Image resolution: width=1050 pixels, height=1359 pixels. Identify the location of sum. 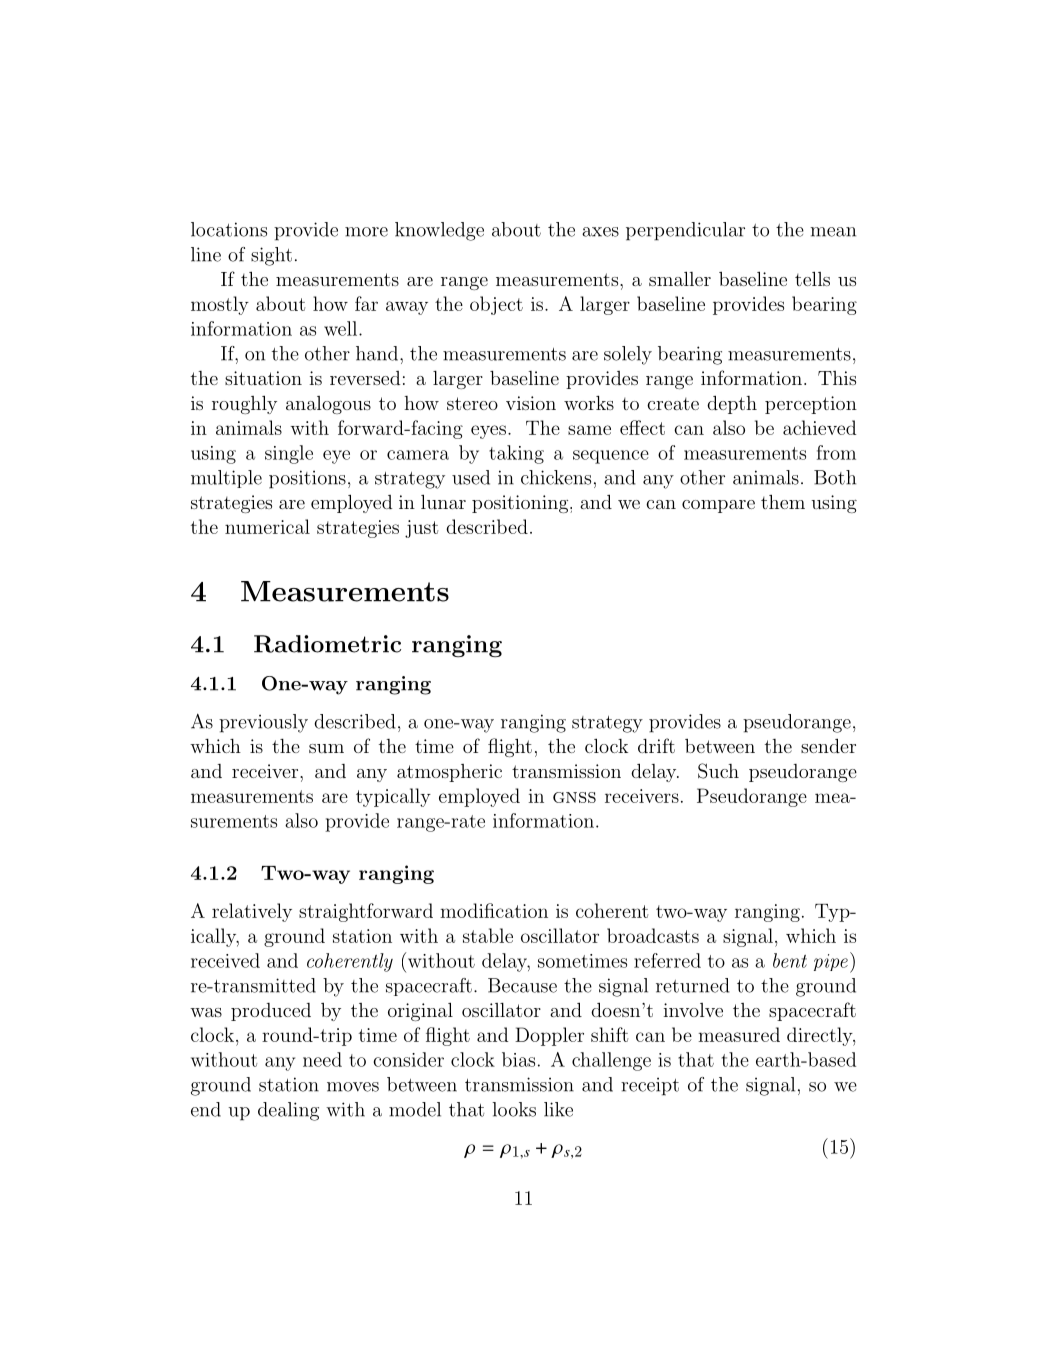
(326, 748).
